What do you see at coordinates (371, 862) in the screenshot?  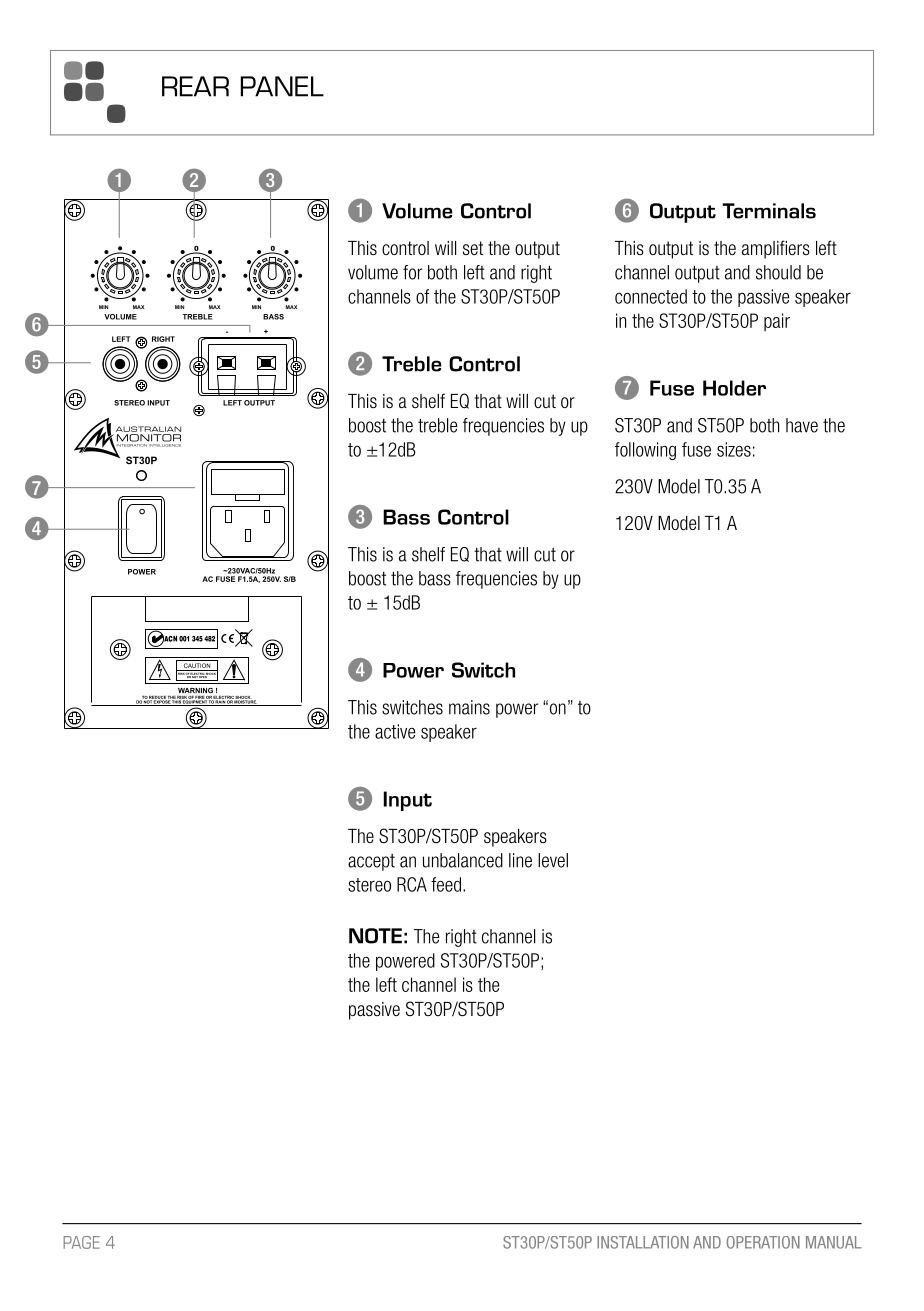 I see `accept` at bounding box center [371, 862].
